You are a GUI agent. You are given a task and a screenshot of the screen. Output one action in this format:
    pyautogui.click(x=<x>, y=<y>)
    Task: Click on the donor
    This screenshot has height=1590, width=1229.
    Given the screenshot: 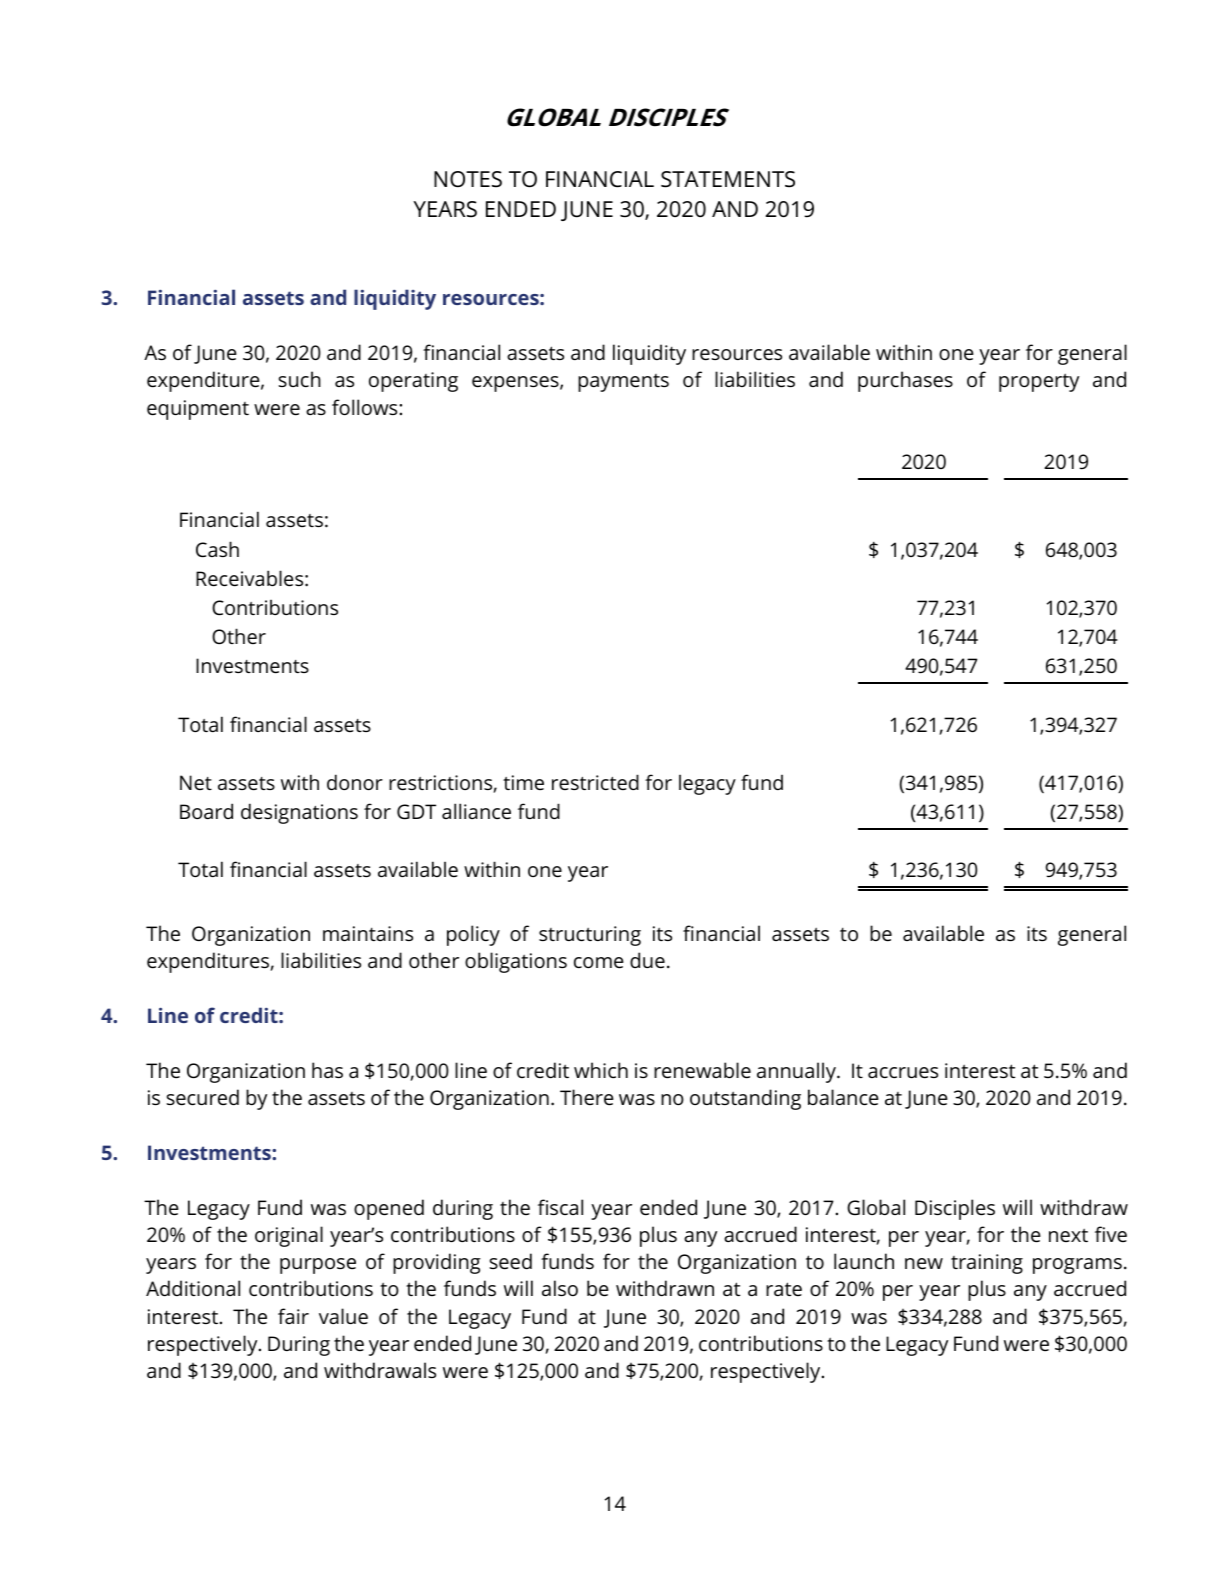 What is the action you would take?
    pyautogui.click(x=355, y=782)
